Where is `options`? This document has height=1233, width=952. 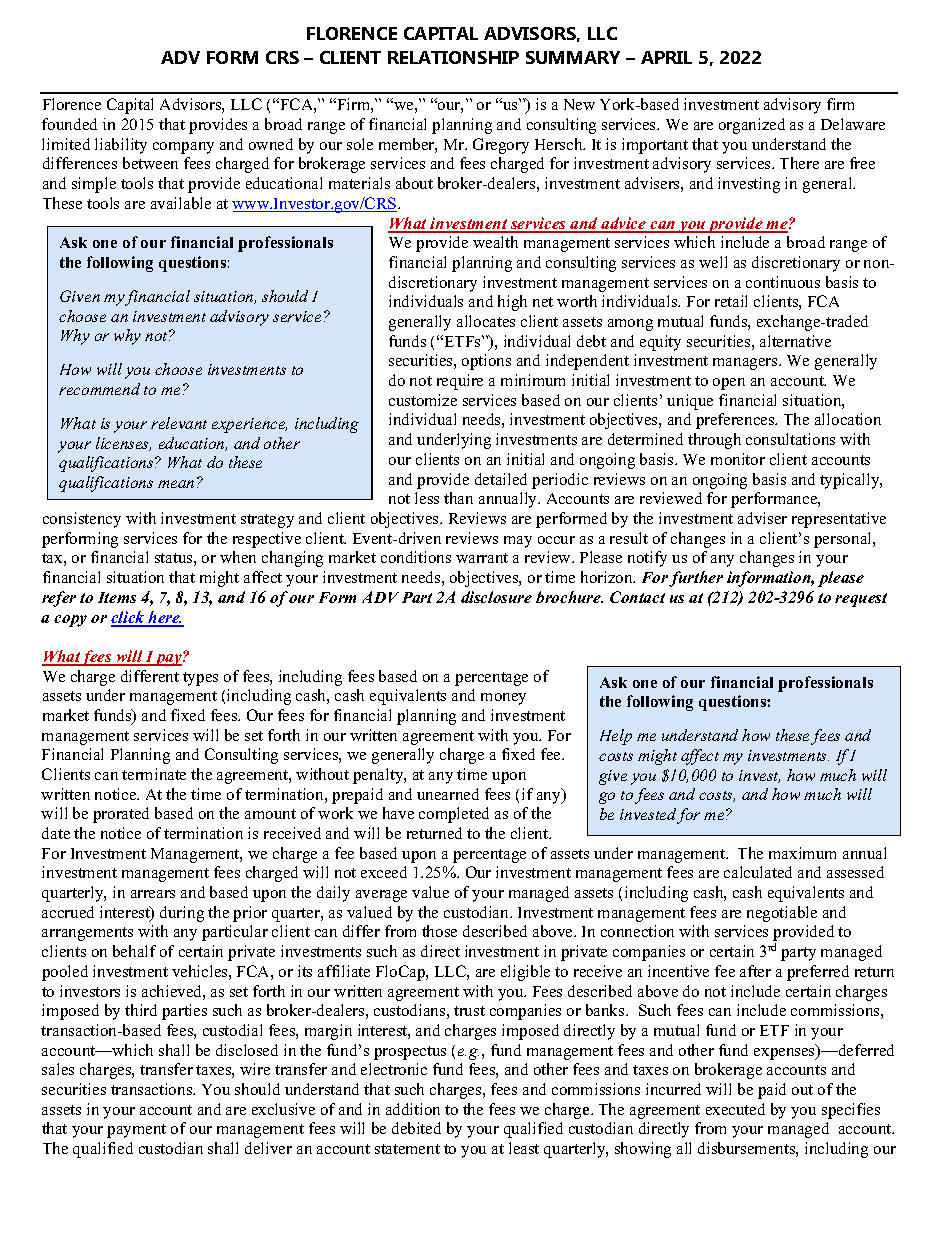
options is located at coordinates (486, 362).
